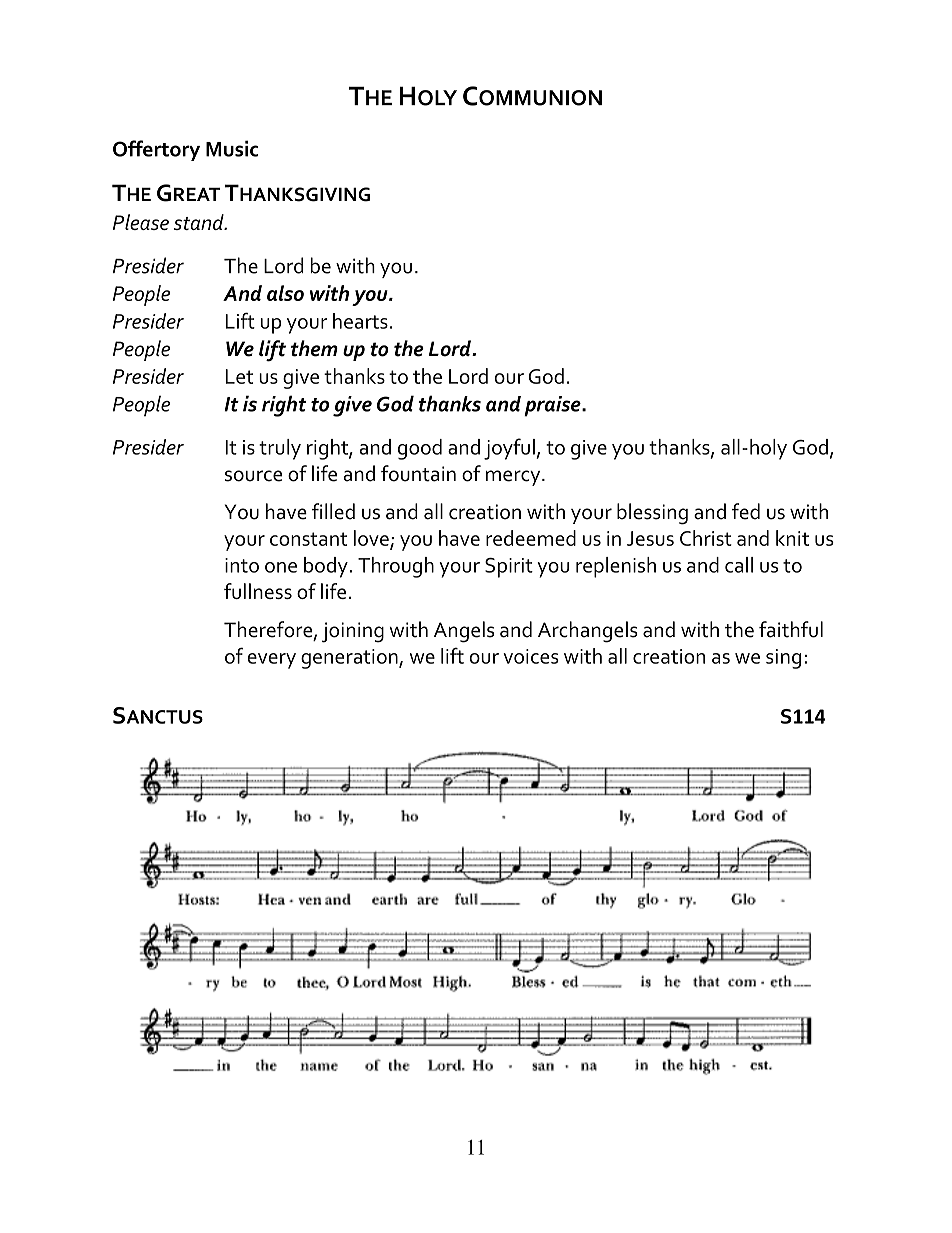 The width and height of the document is (952, 1233). Describe the element at coordinates (314, 348) in the document. I see `them` at that location.
